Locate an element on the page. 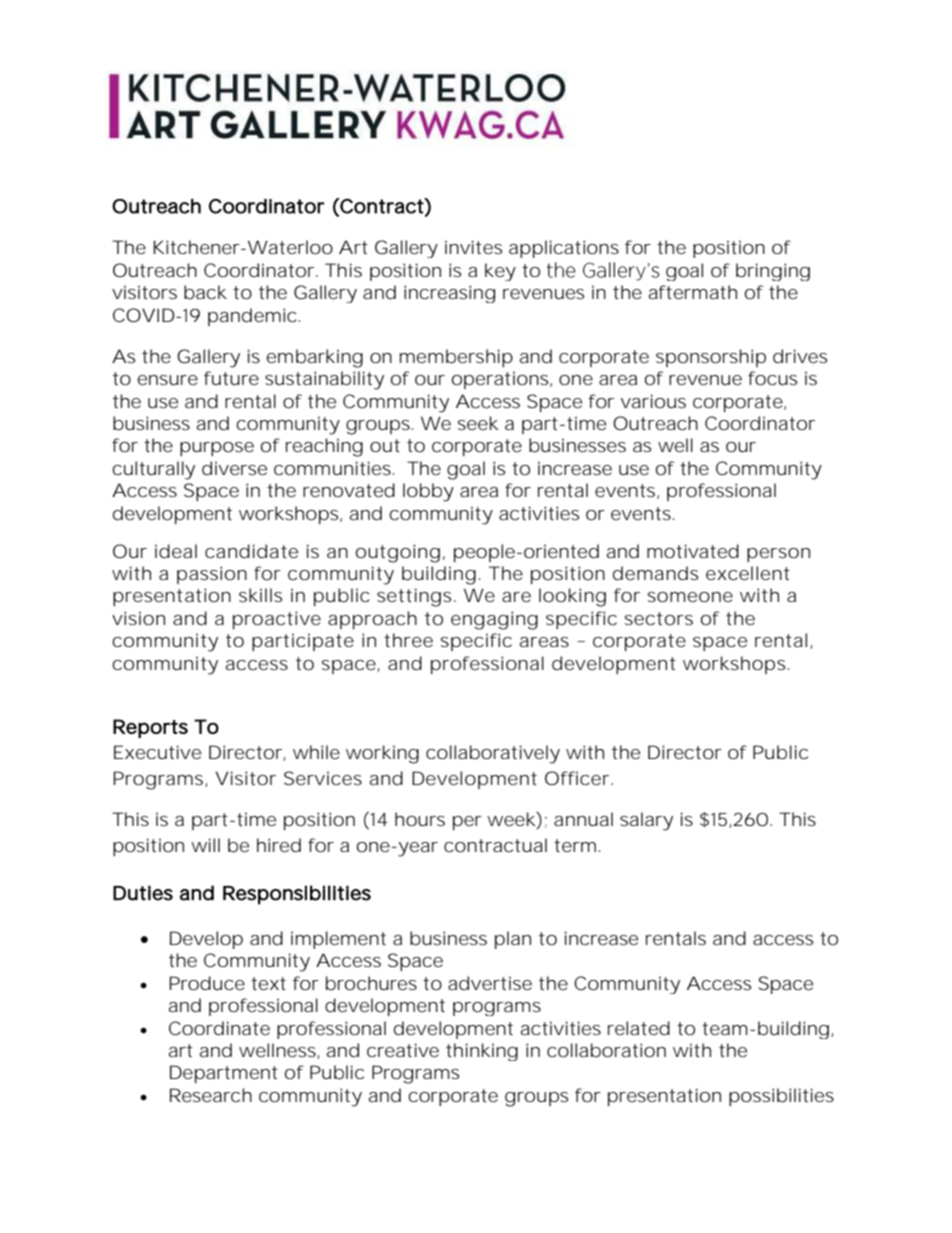  back is located at coordinates (205, 292).
